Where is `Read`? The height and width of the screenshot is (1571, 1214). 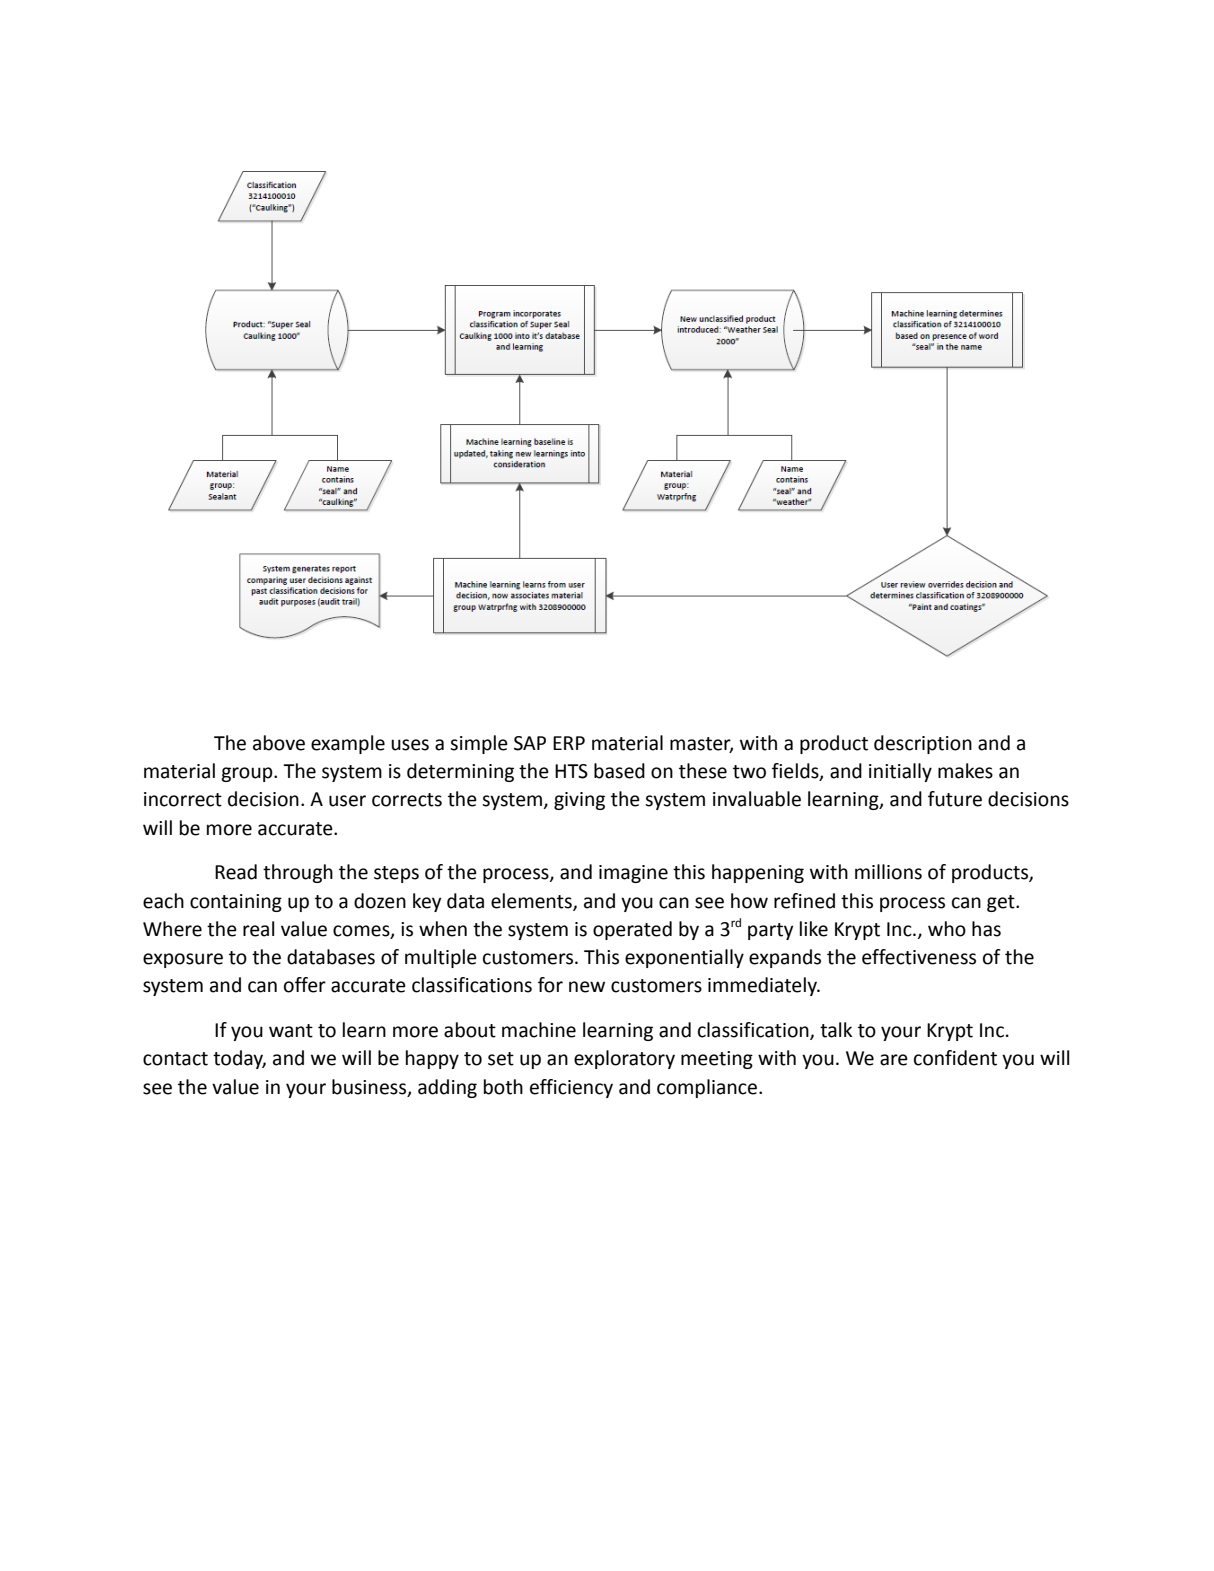
Read is located at coordinates (236, 872).
